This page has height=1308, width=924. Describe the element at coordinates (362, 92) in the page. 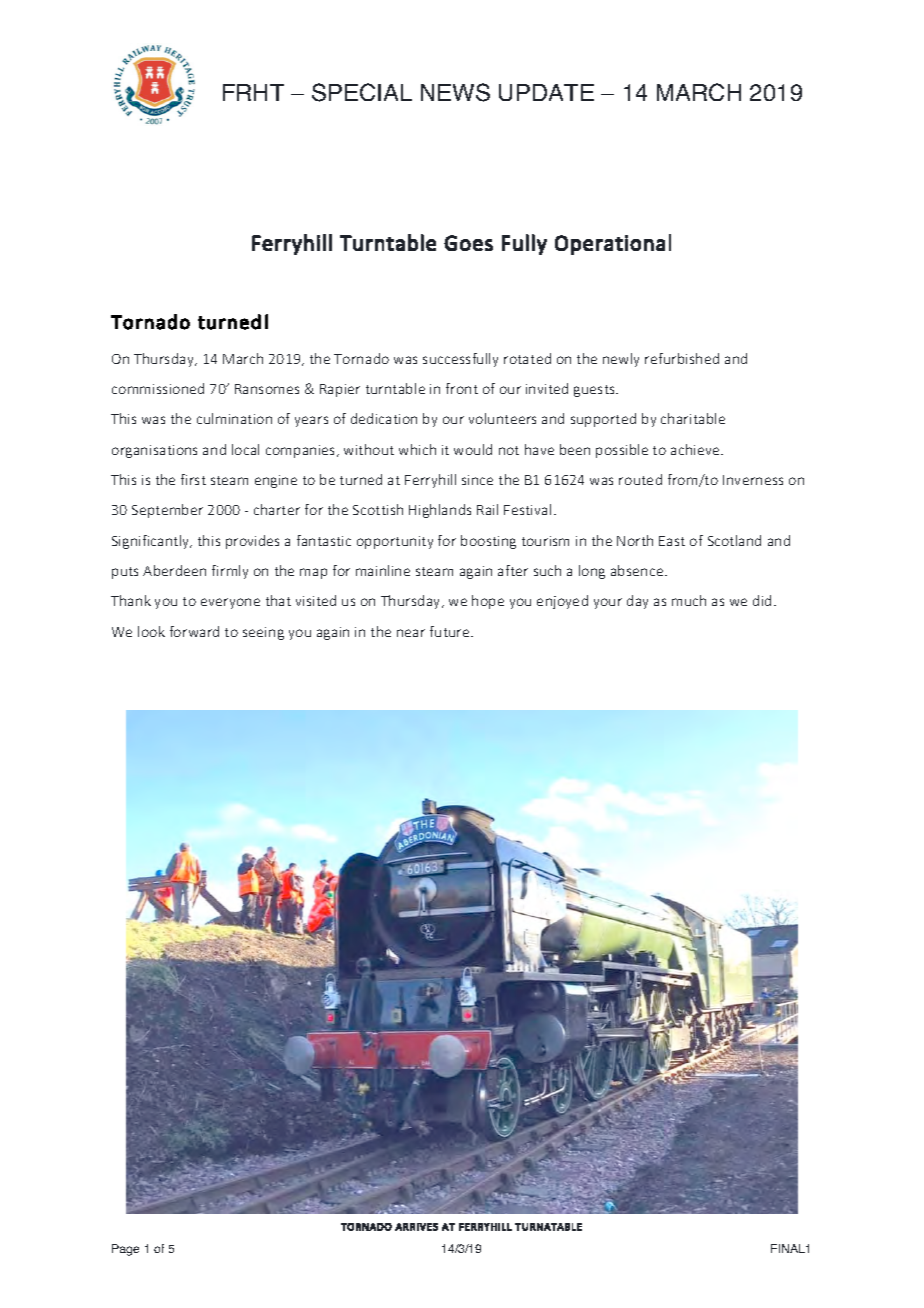

I see `SPECIAL` at that location.
